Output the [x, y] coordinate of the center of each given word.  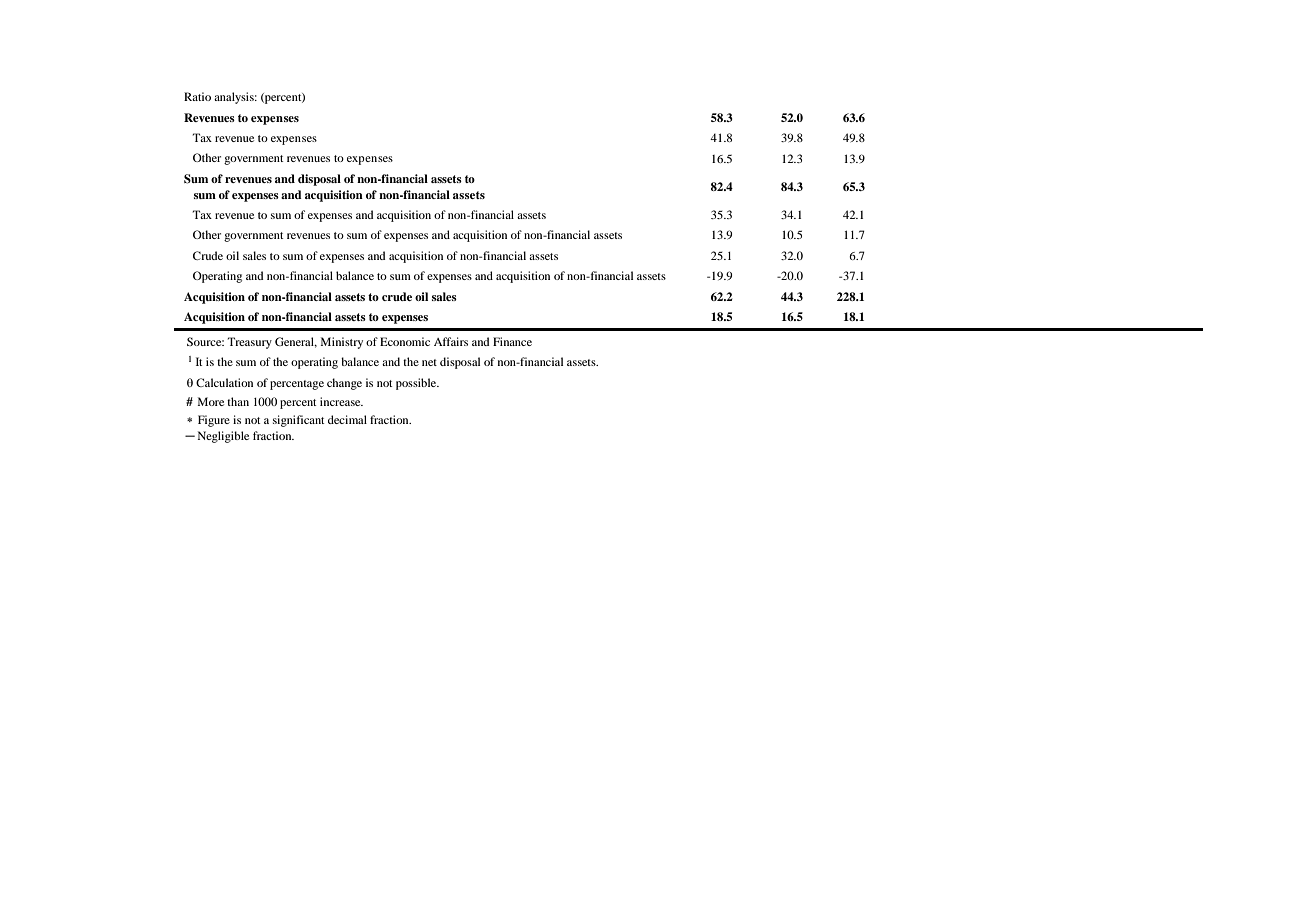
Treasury [249, 343]
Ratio [197, 96]
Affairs [451, 341]
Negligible [223, 437]
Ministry [342, 343]
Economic [405, 341]
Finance [512, 341]
